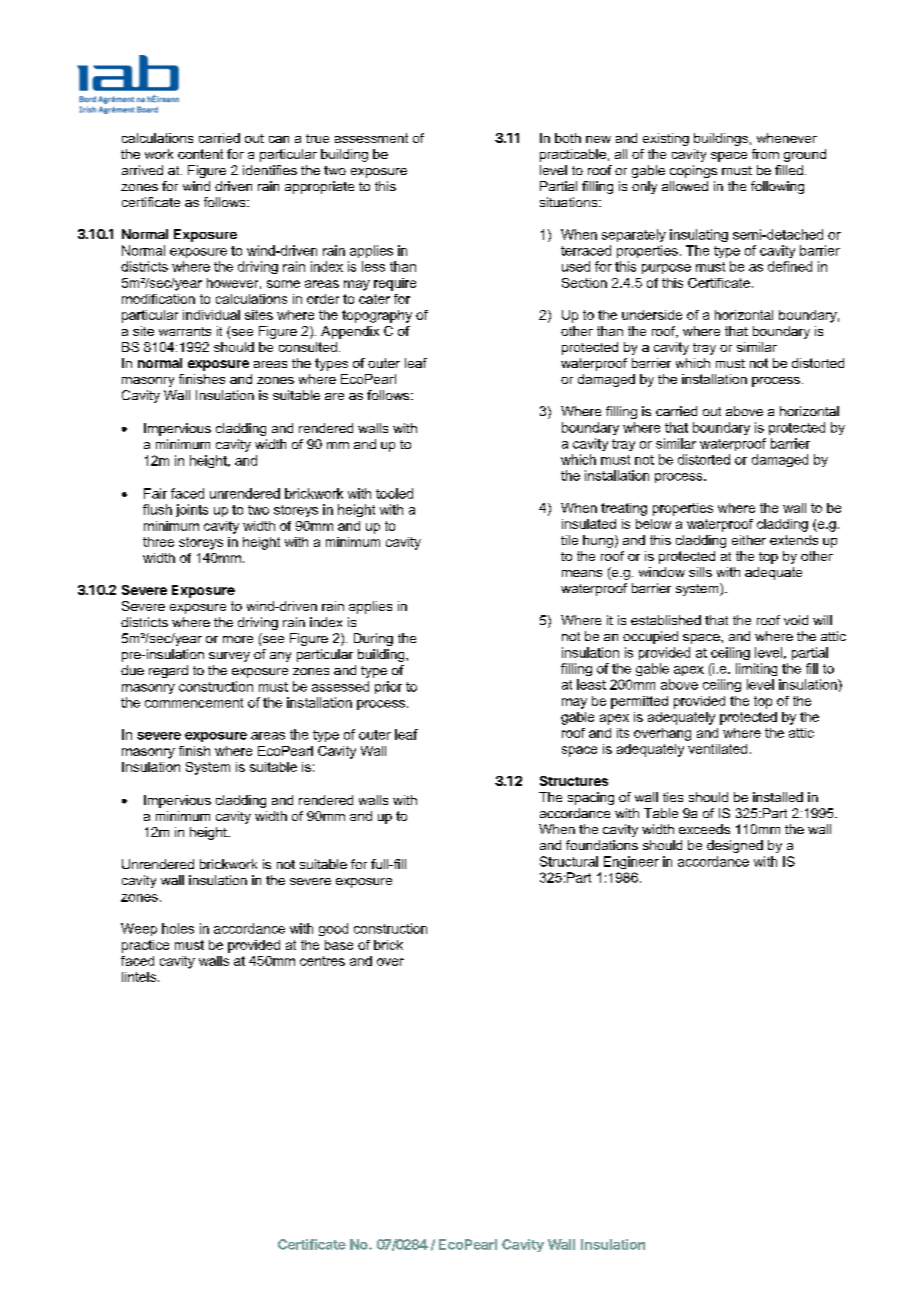 The width and height of the screenshot is (924, 1308). What do you see at coordinates (569, 540) in the screenshot?
I see `tile` at bounding box center [569, 540].
